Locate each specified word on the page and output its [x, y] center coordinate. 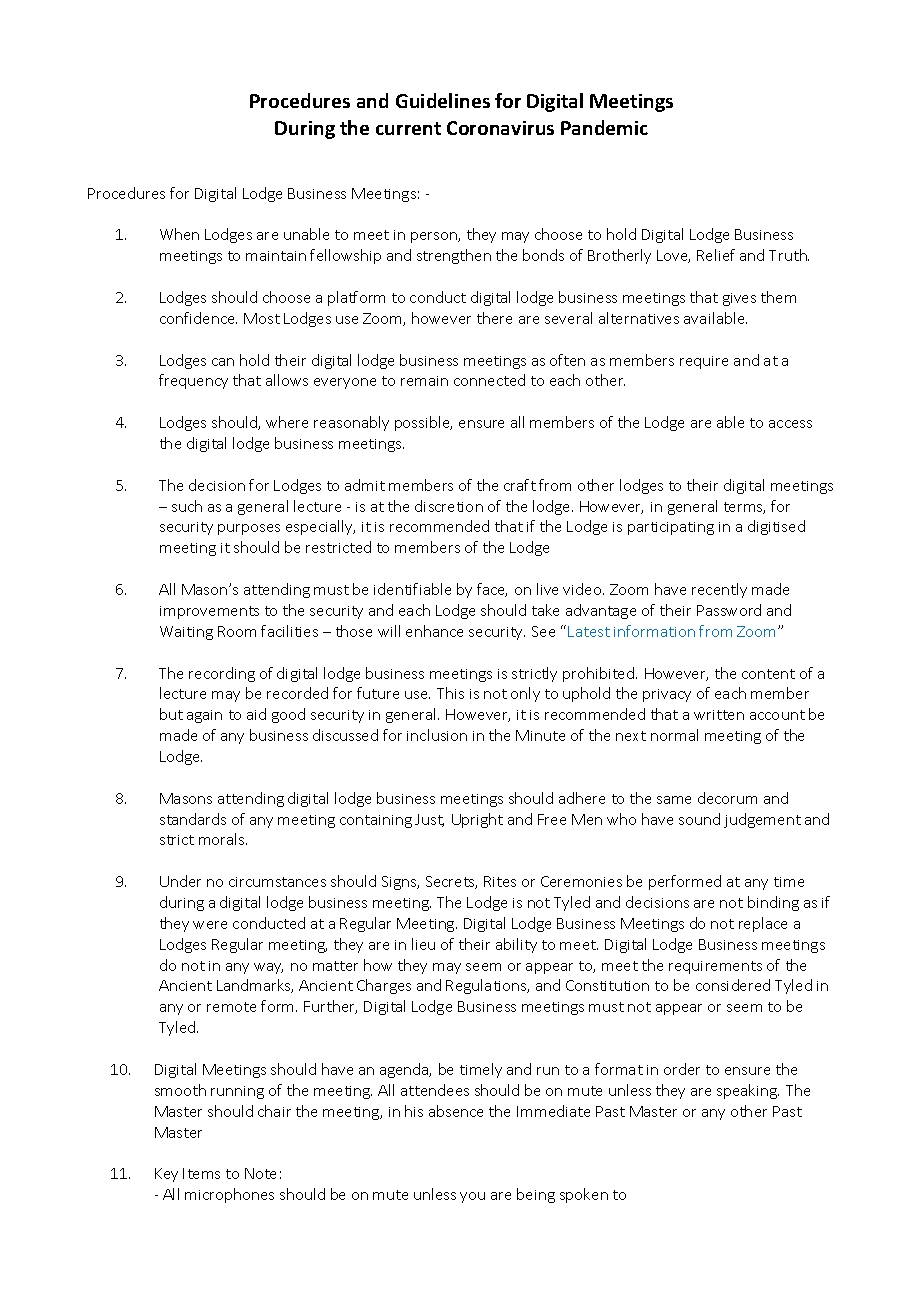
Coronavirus [500, 128]
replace [763, 924]
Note [260, 1173]
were [210, 925]
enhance [434, 631]
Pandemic [604, 127]
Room [237, 631]
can [223, 362]
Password [729, 610]
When [179, 234]
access [790, 424]
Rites [500, 881]
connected [489, 380]
